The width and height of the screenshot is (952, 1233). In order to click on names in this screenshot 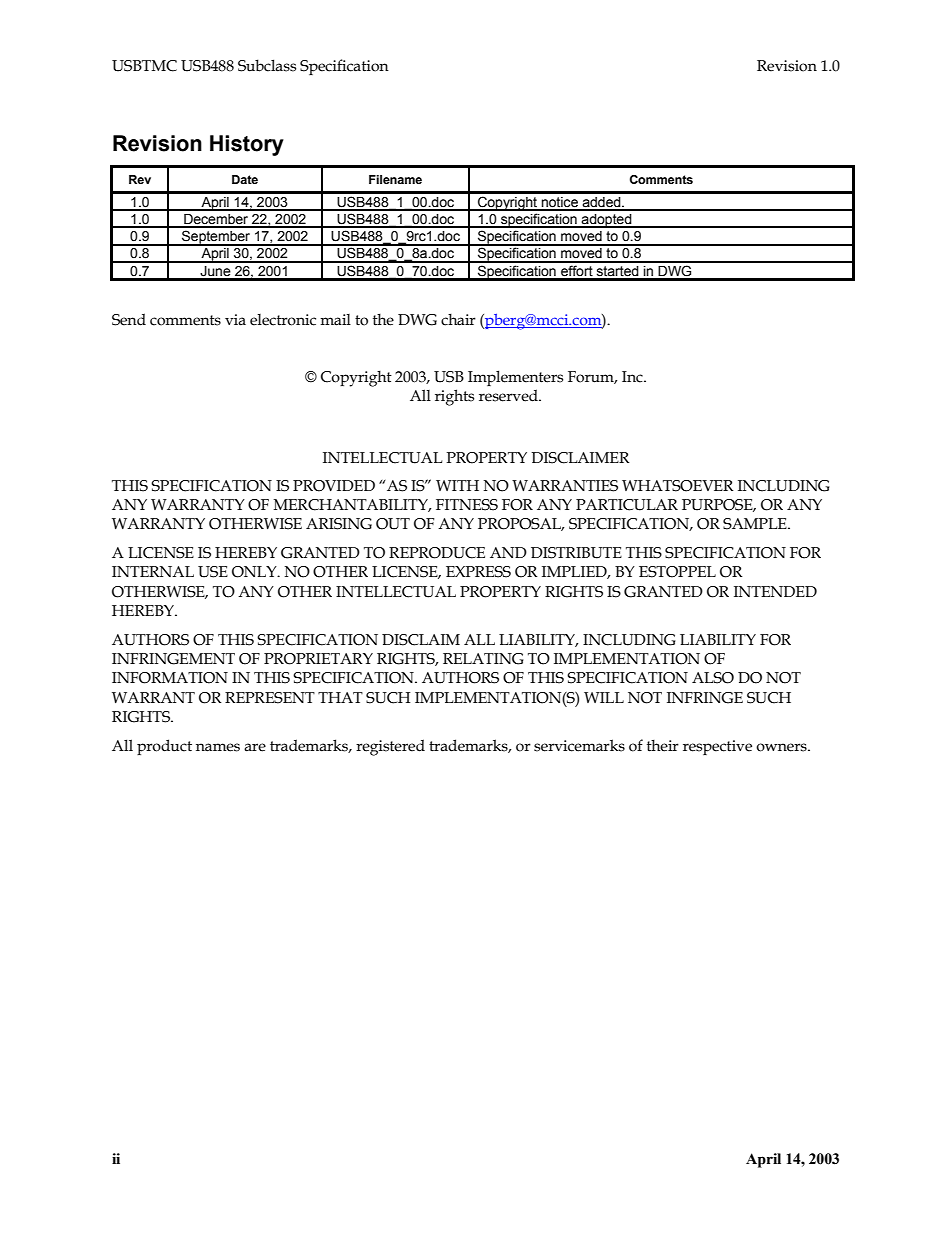, I will do `click(218, 747)`.
